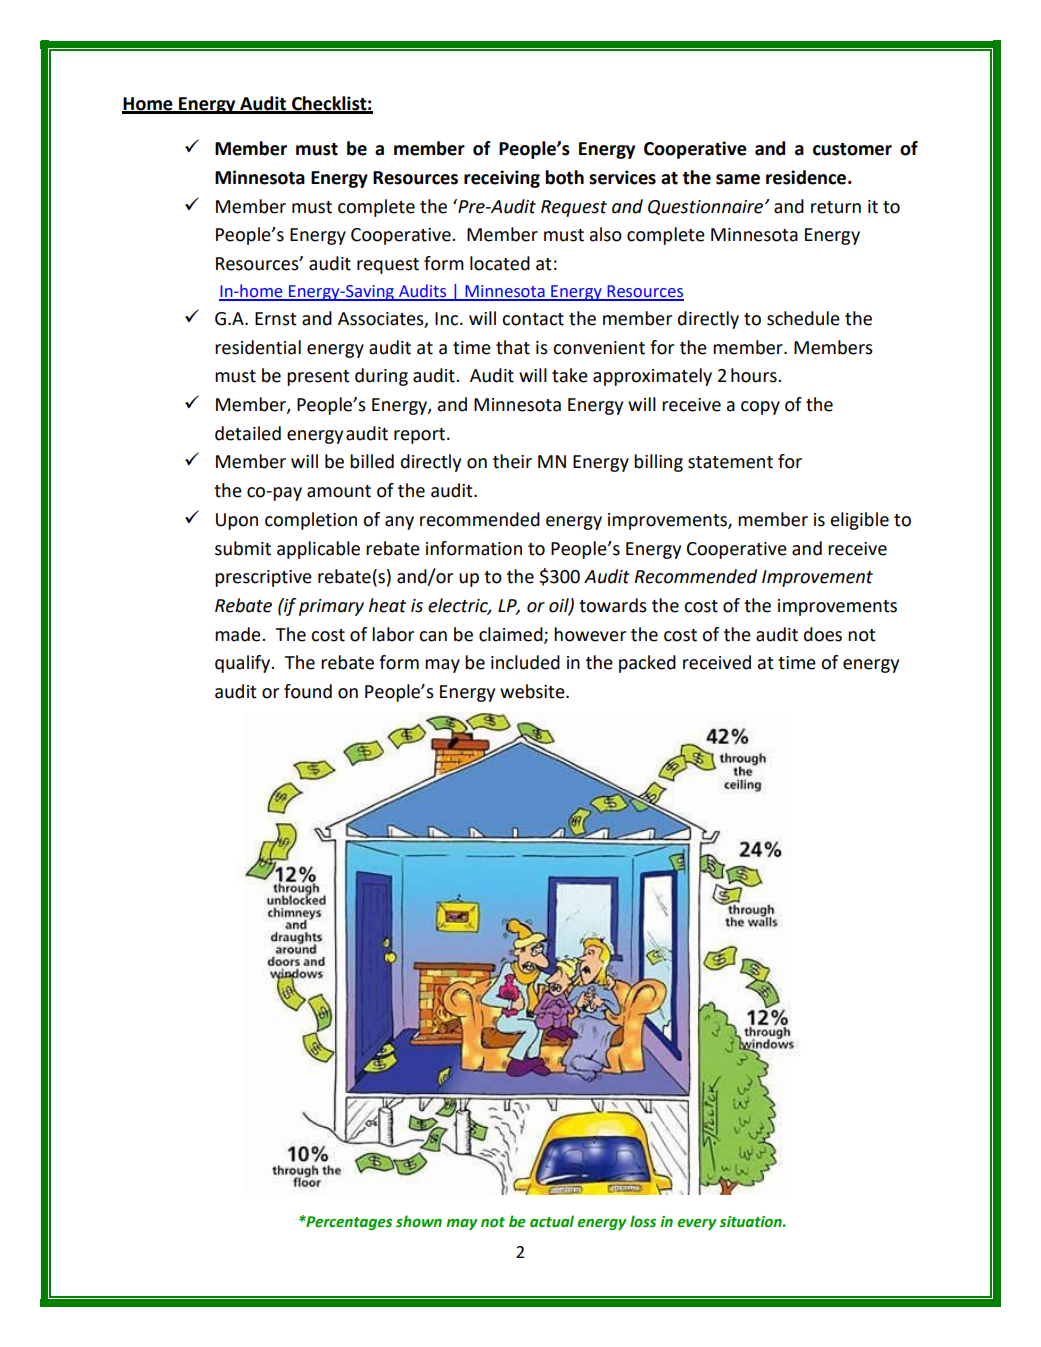  I want to click on found, so click(308, 691).
